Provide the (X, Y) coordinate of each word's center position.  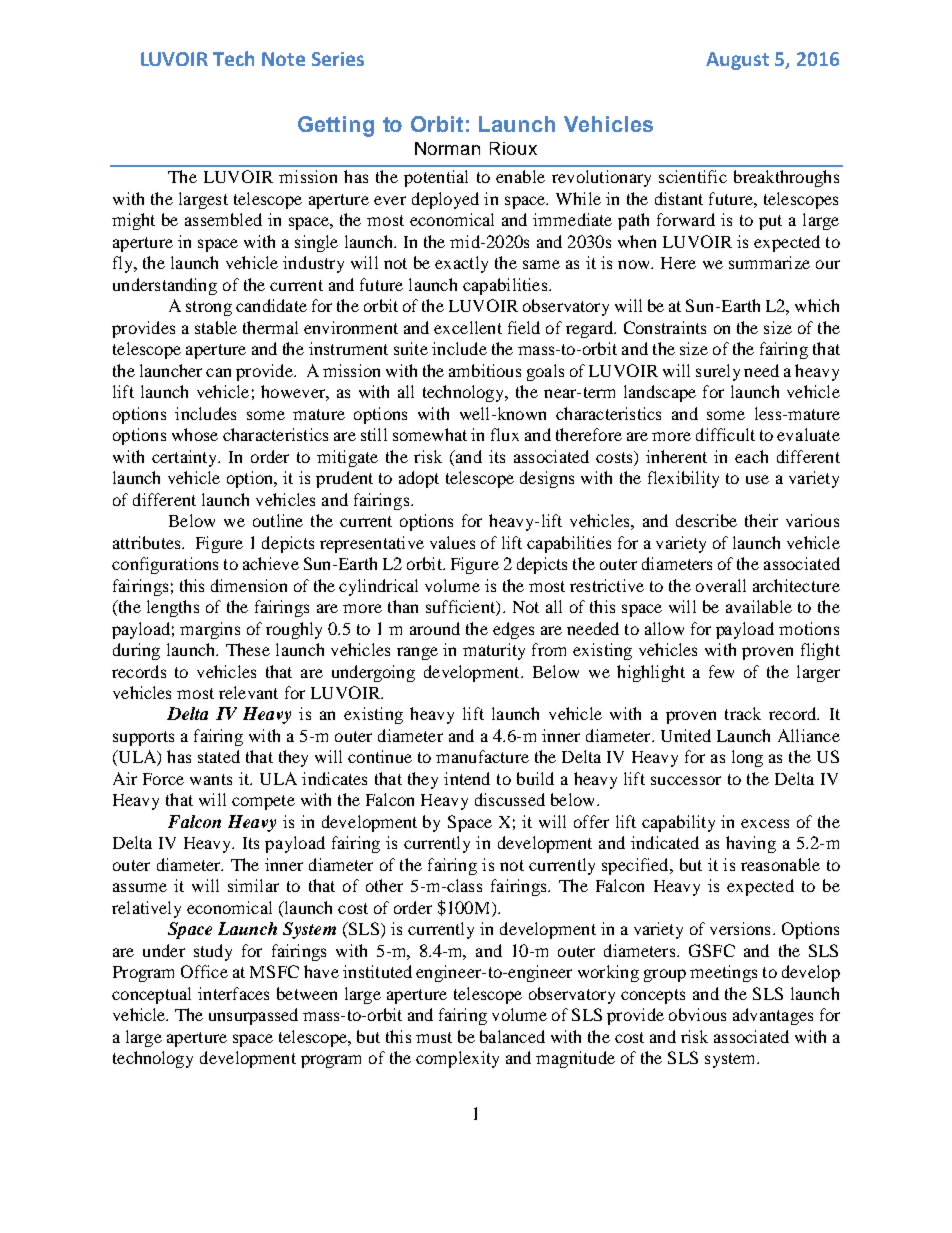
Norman (447, 148)
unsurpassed (253, 1016)
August (737, 61)
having (751, 844)
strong (209, 308)
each (751, 456)
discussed (510, 799)
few (721, 671)
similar (253, 885)
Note (283, 59)
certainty (185, 458)
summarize (769, 262)
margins (210, 630)
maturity (494, 651)
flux (505, 434)
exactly (461, 264)
